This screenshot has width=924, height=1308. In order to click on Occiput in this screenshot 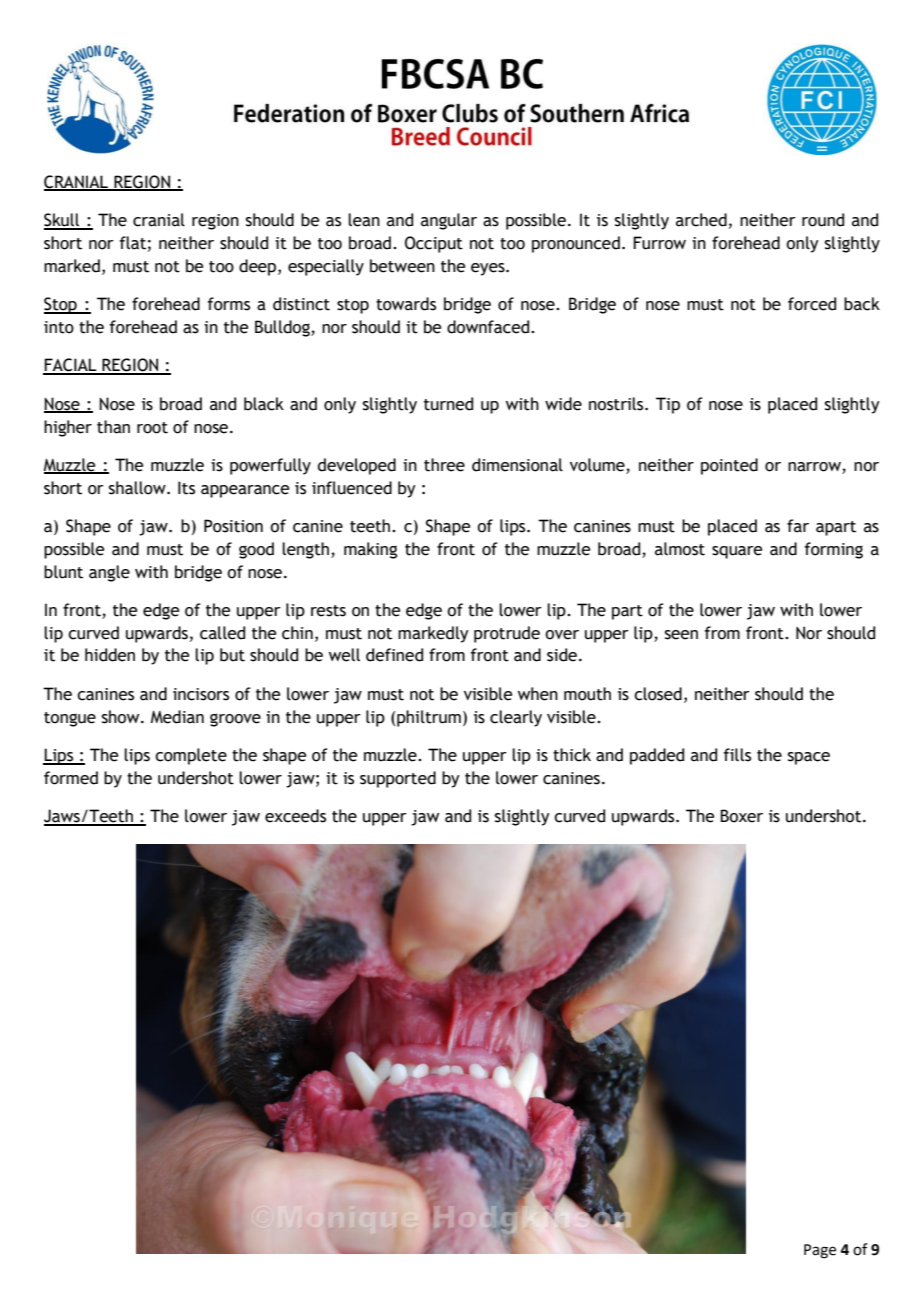, I will do `click(434, 244)`.
